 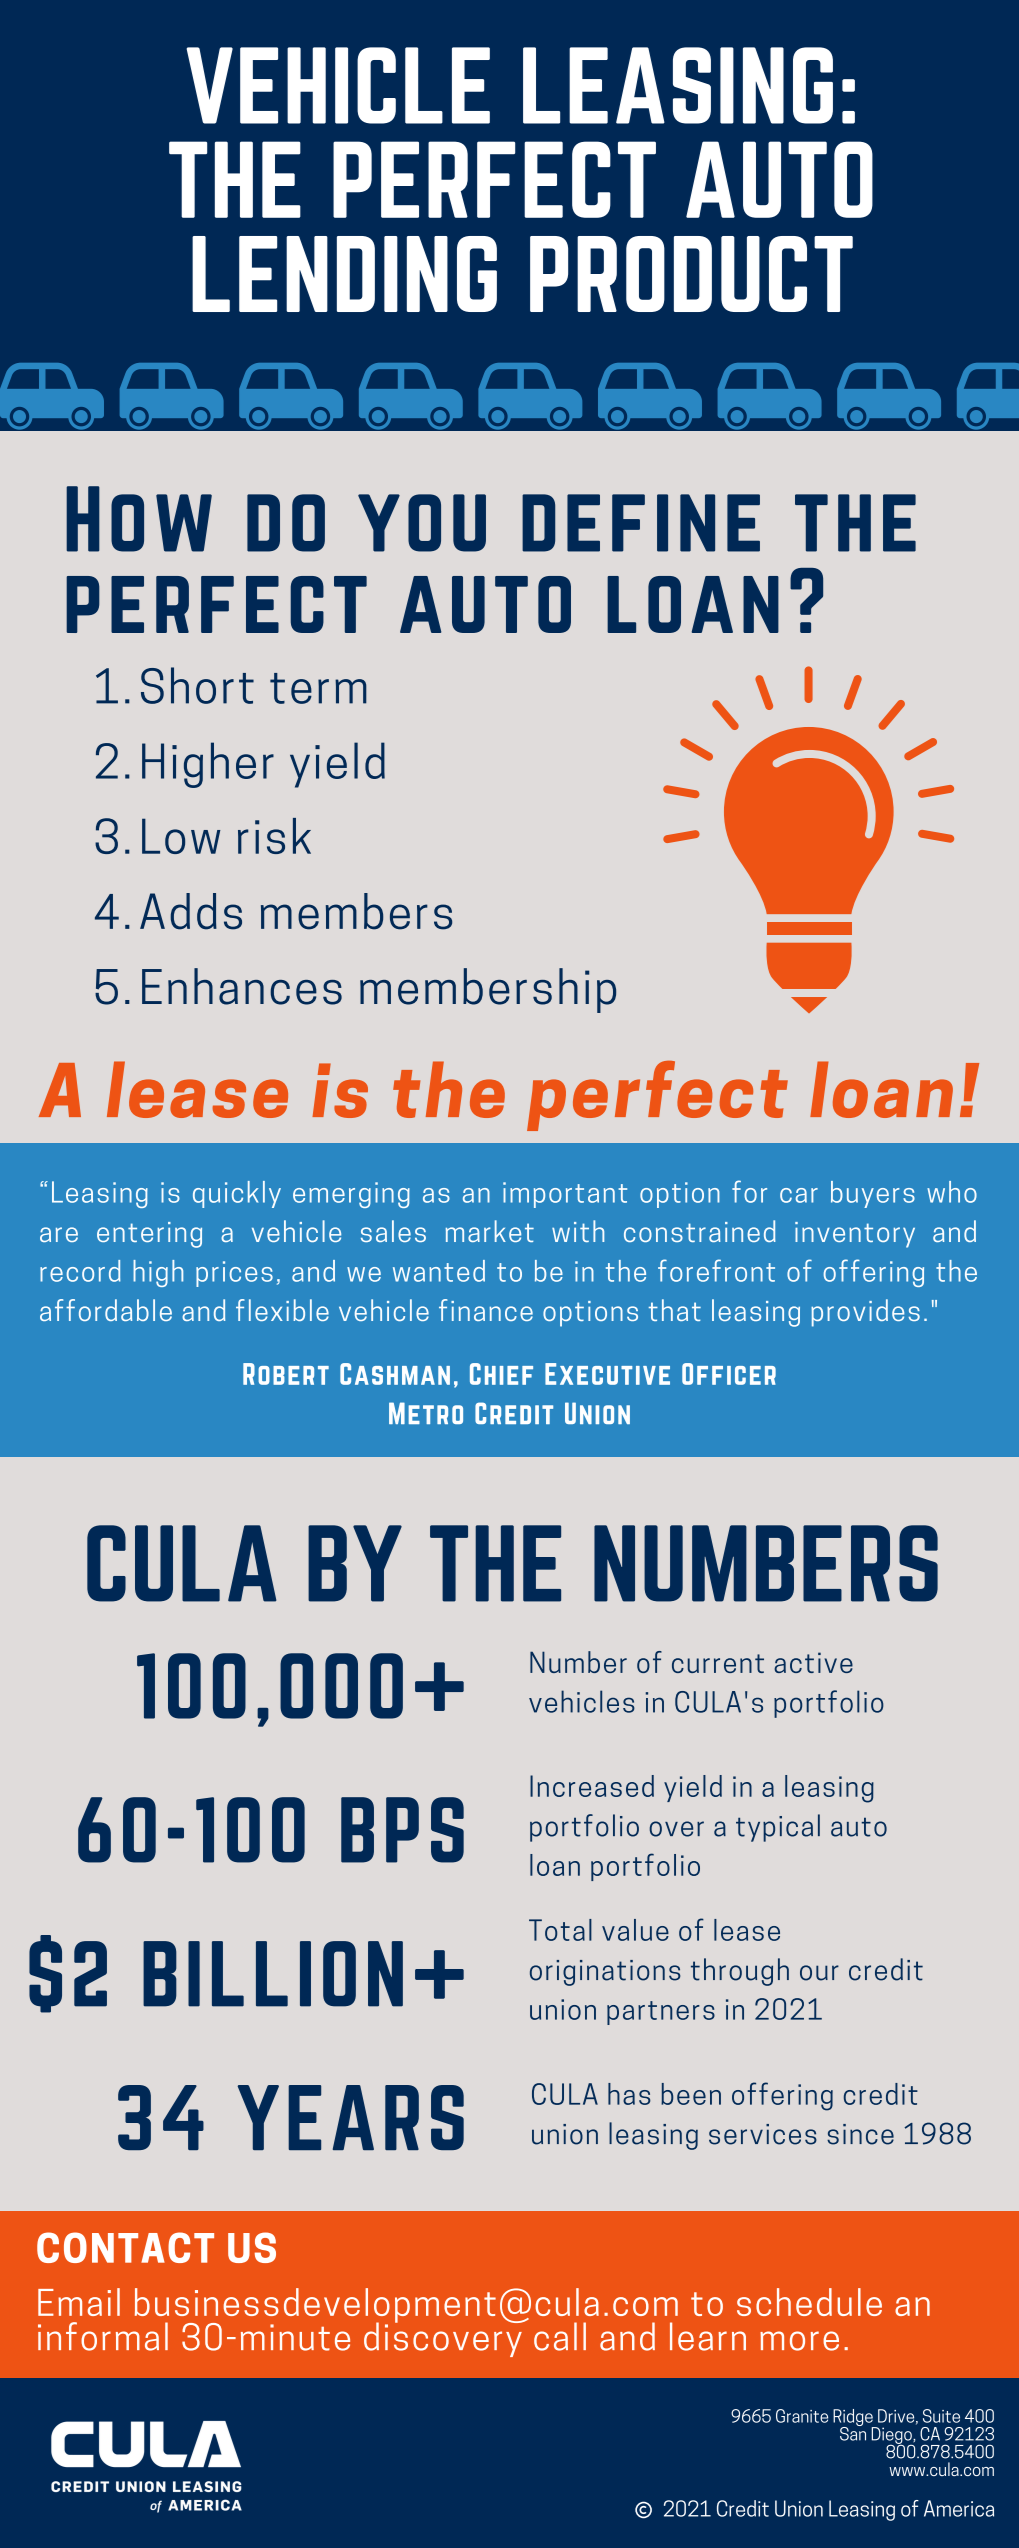 I want to click on market, so click(x=490, y=1231).
